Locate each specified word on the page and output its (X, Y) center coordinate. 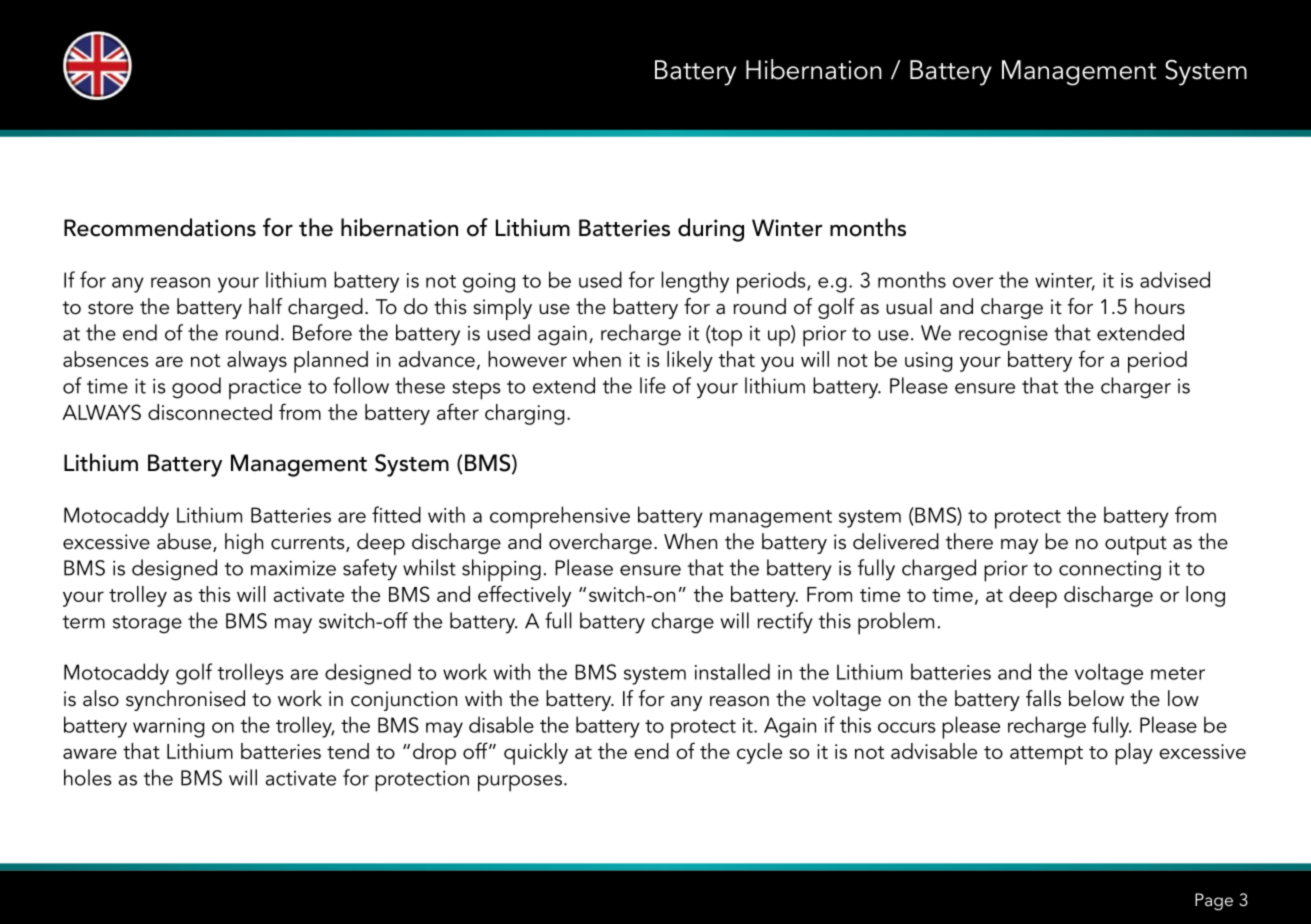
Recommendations (160, 227)
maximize (293, 568)
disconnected (210, 412)
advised (1175, 279)
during (711, 230)
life (653, 385)
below (1096, 698)
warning (168, 728)
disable (501, 724)
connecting (1110, 570)
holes (88, 777)
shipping (501, 570)
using (928, 362)
